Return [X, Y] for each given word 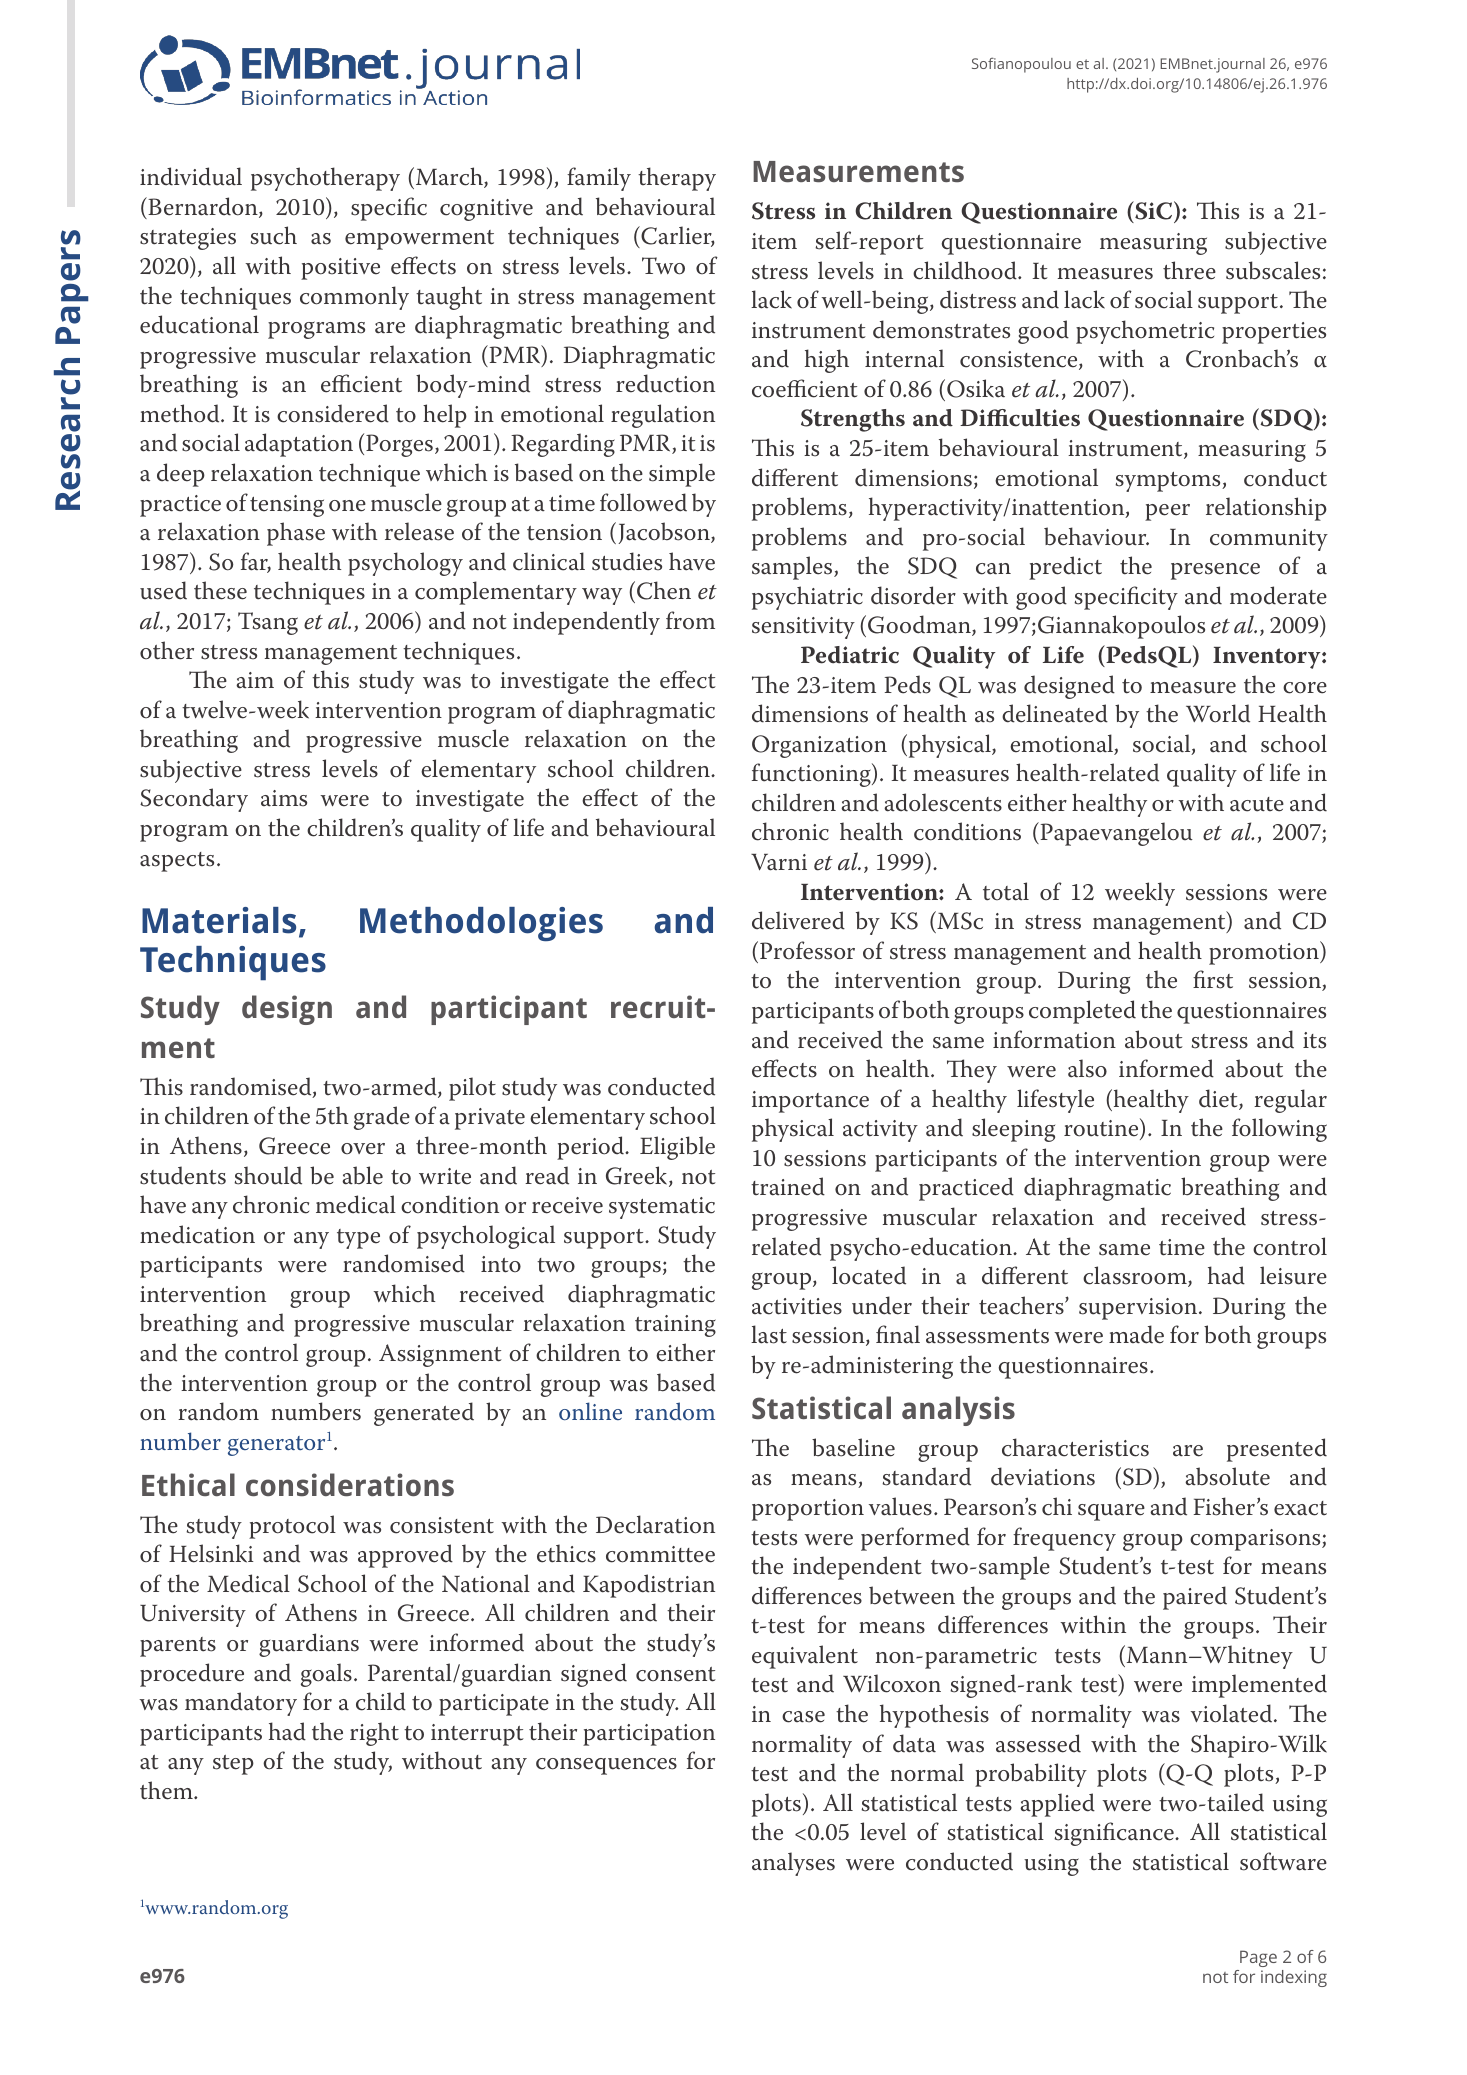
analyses [793, 1864]
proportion [808, 1510]
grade [382, 1118]
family [599, 179]
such [273, 235]
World [1218, 713]
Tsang [268, 623]
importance [810, 1102]
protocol [292, 1527]
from [690, 620]
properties [1274, 333]
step [233, 1765]
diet [1219, 1099]
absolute [1227, 1476]
